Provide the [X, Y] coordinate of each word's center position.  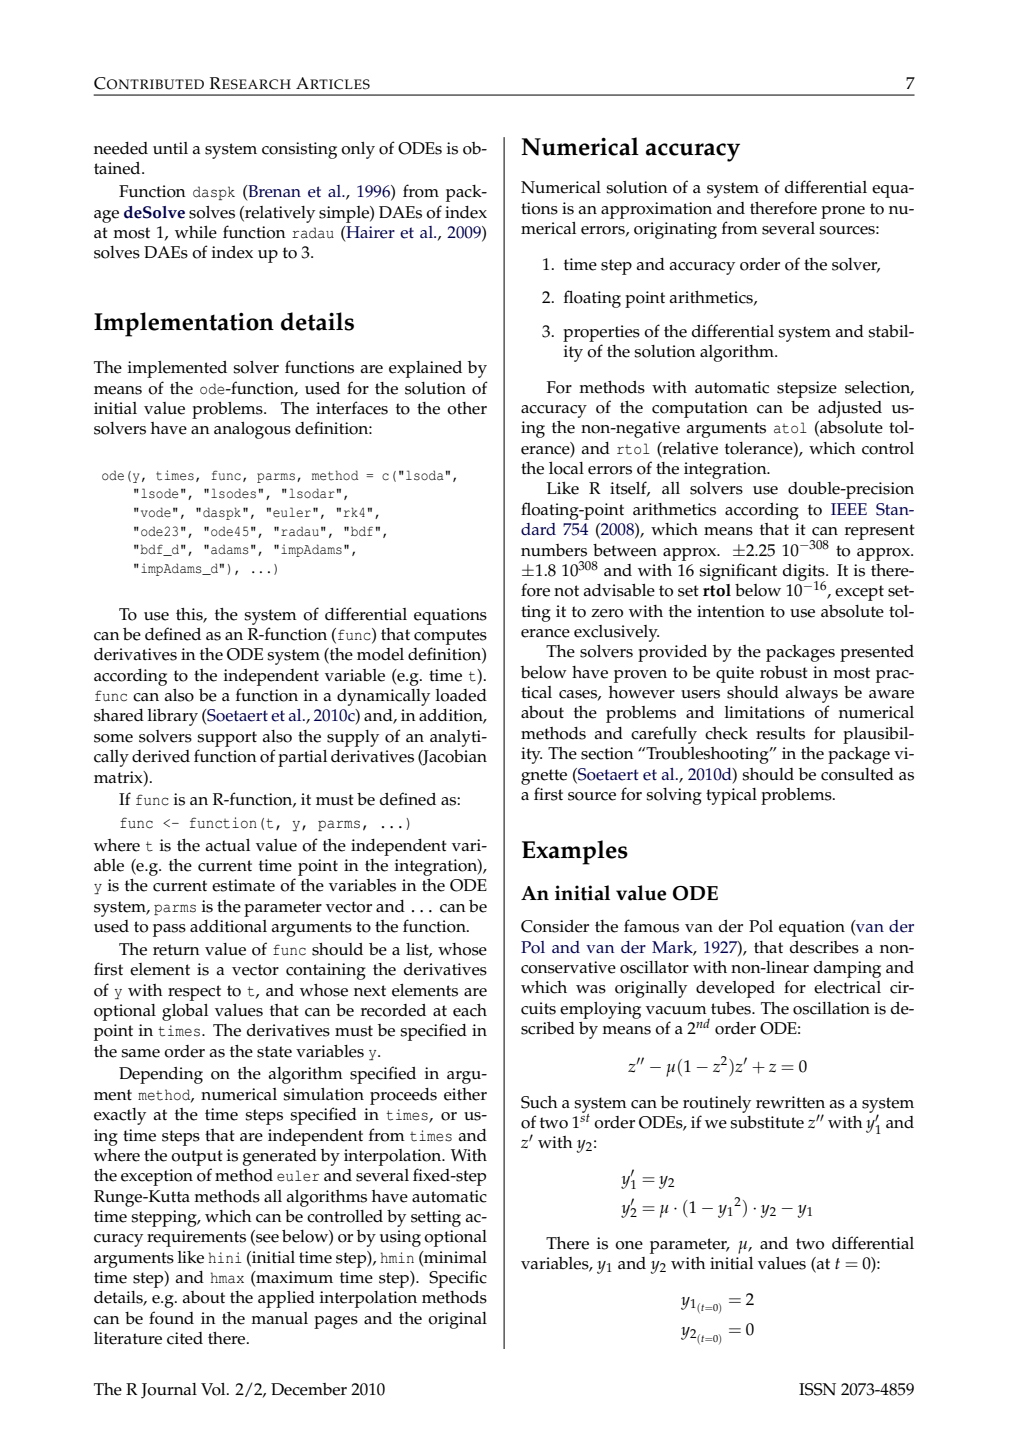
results [780, 733]
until [170, 148]
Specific [458, 1279]
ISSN [817, 1389]
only [358, 150]
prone [843, 212]
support [227, 739]
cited [185, 1338]
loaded [461, 695]
